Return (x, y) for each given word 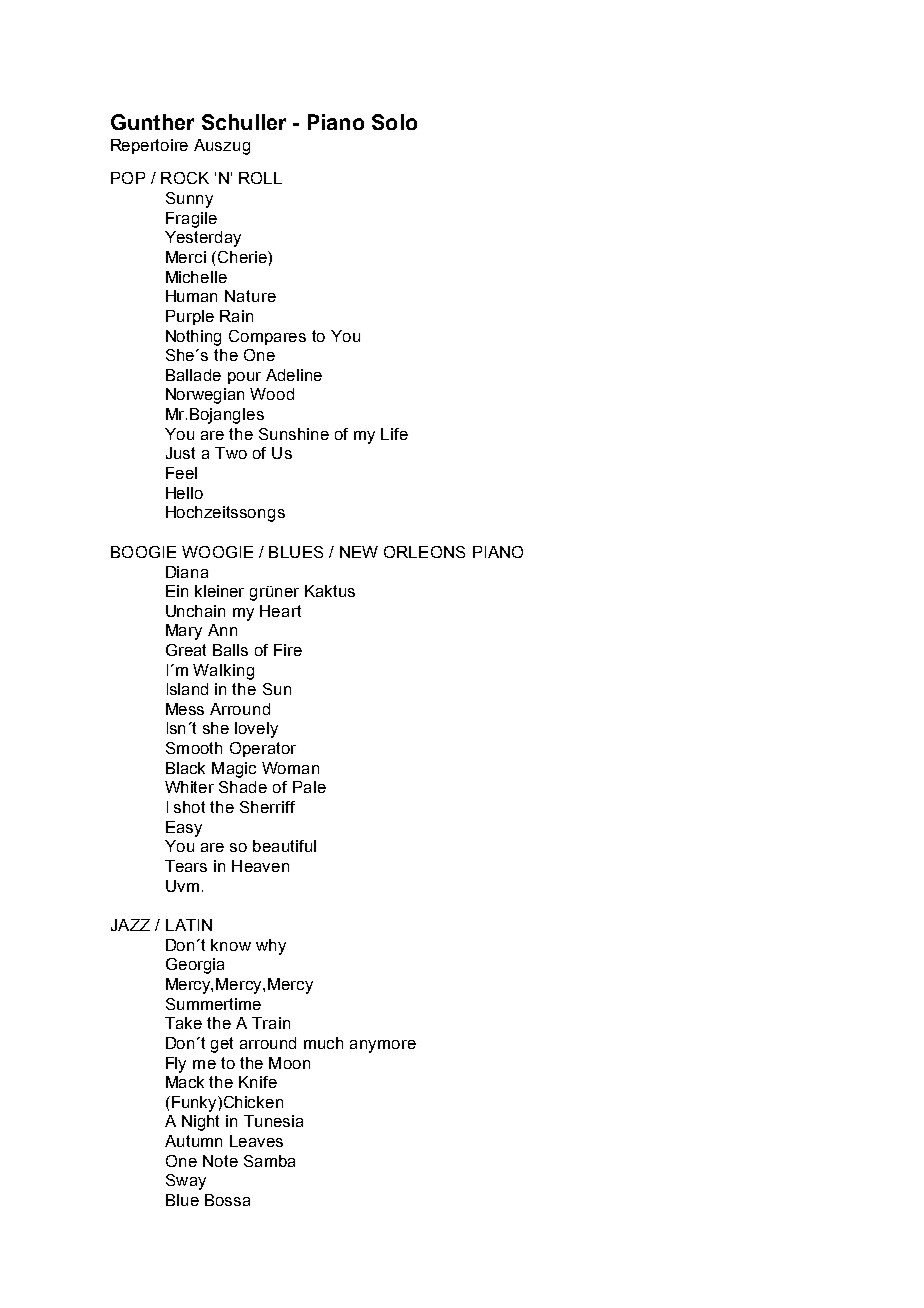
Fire (288, 650)
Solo (394, 122)
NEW (359, 552)
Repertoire (149, 146)
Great (186, 650)
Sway (186, 1182)
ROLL (260, 178)
